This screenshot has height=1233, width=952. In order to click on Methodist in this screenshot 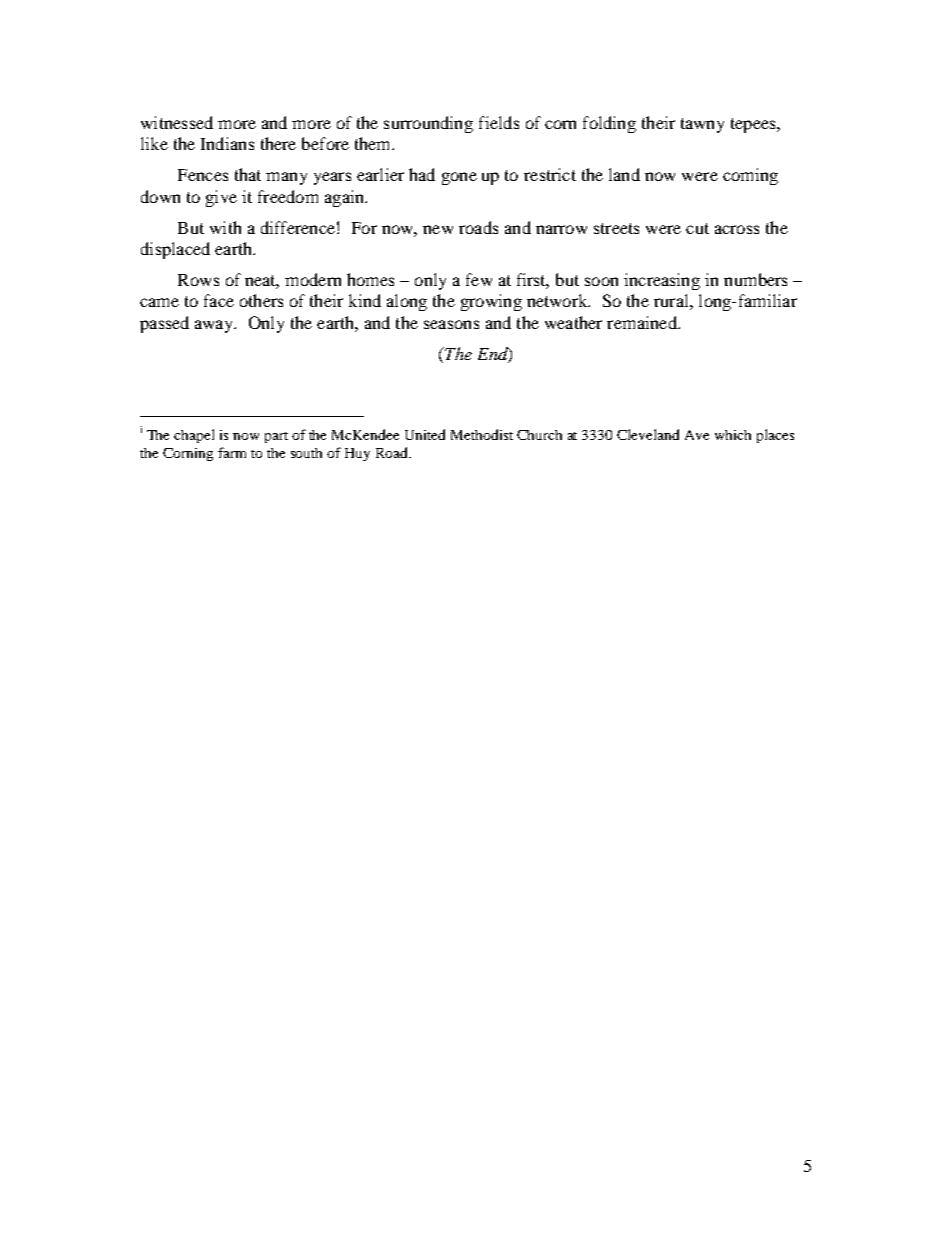, I will do `click(482, 434)`.
